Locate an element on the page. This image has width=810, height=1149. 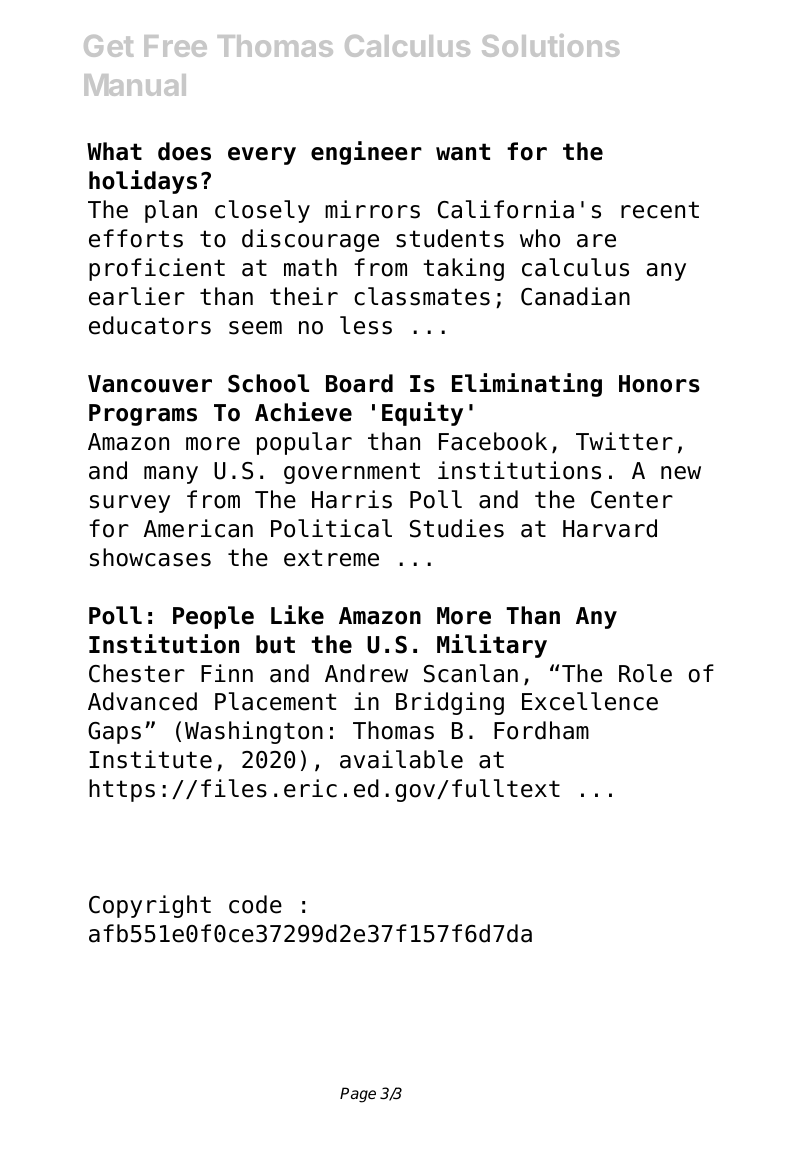
showcases is located at coordinates (150, 557).
